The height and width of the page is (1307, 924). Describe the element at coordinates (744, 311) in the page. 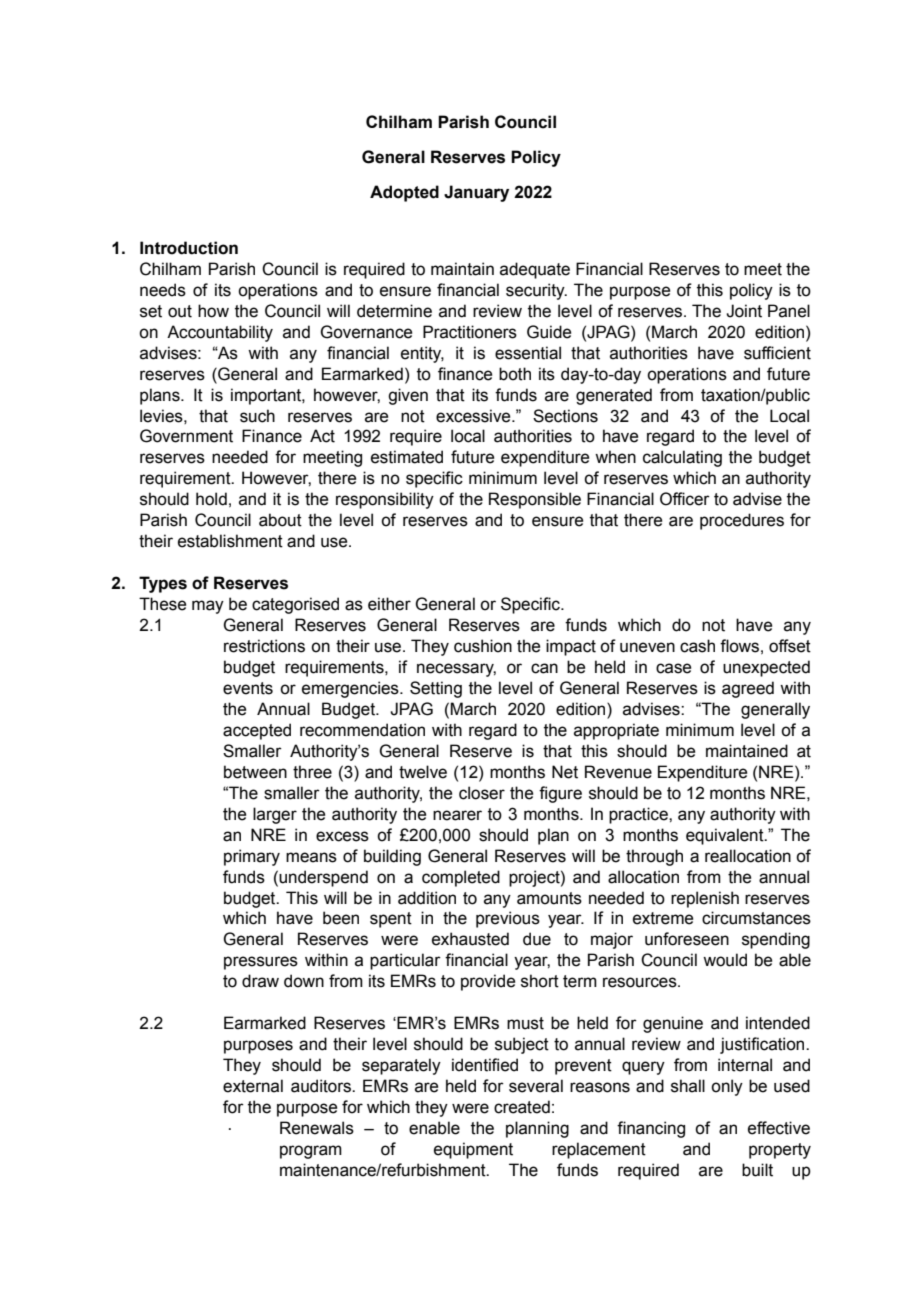

I see `Joint` at that location.
